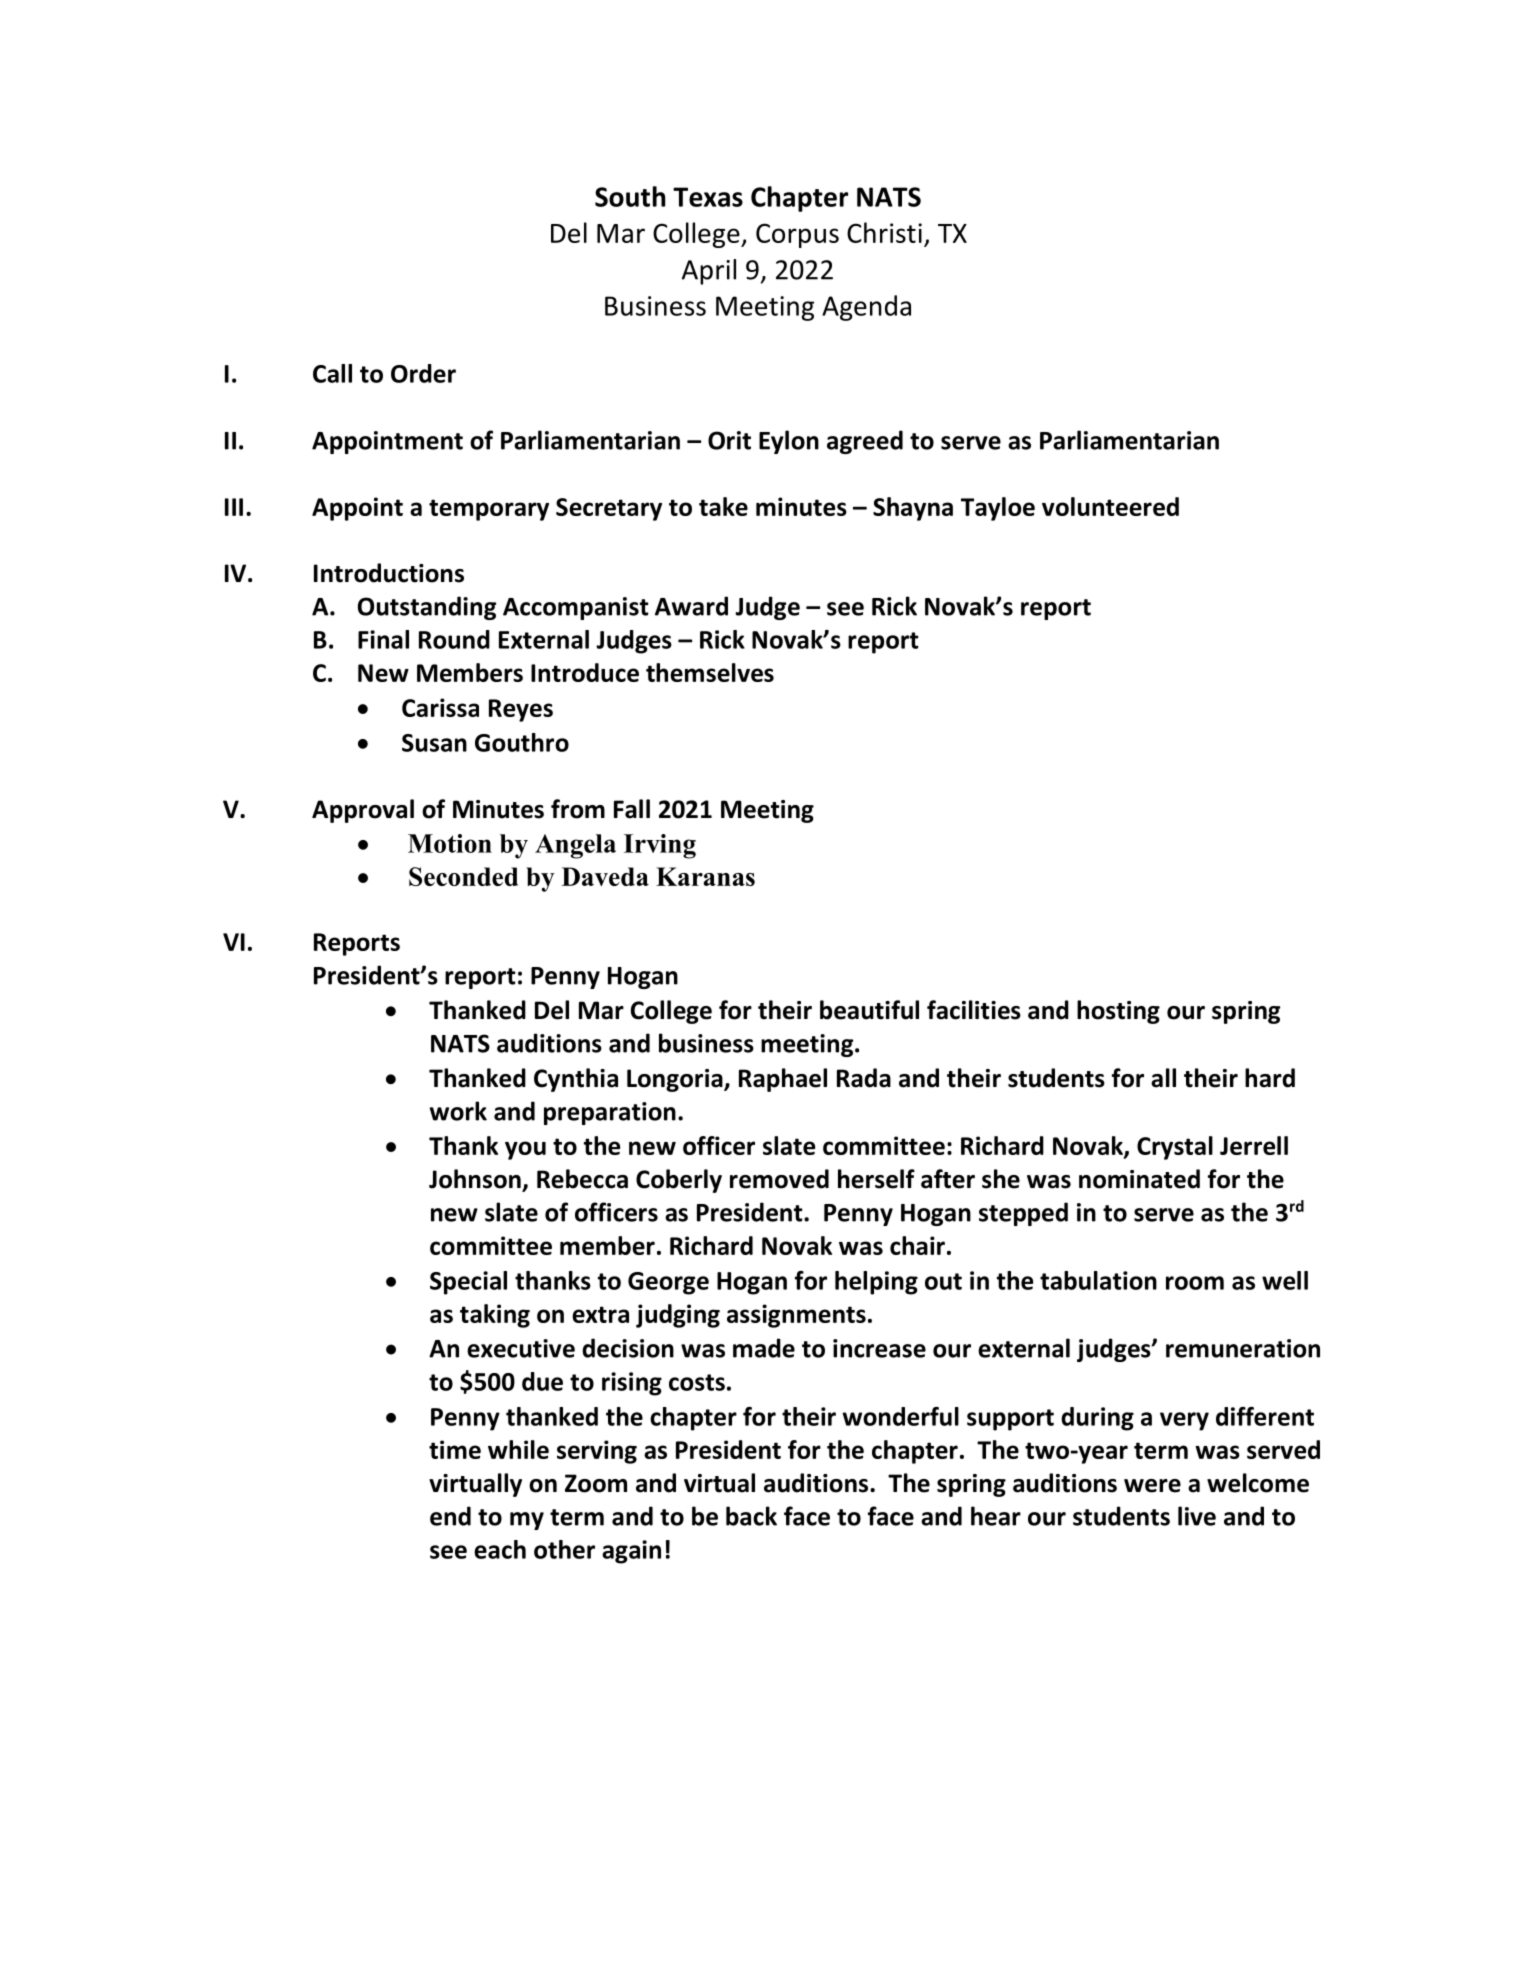 This page has width=1516, height=1962. I want to click on Johnson, so click(476, 1180).
